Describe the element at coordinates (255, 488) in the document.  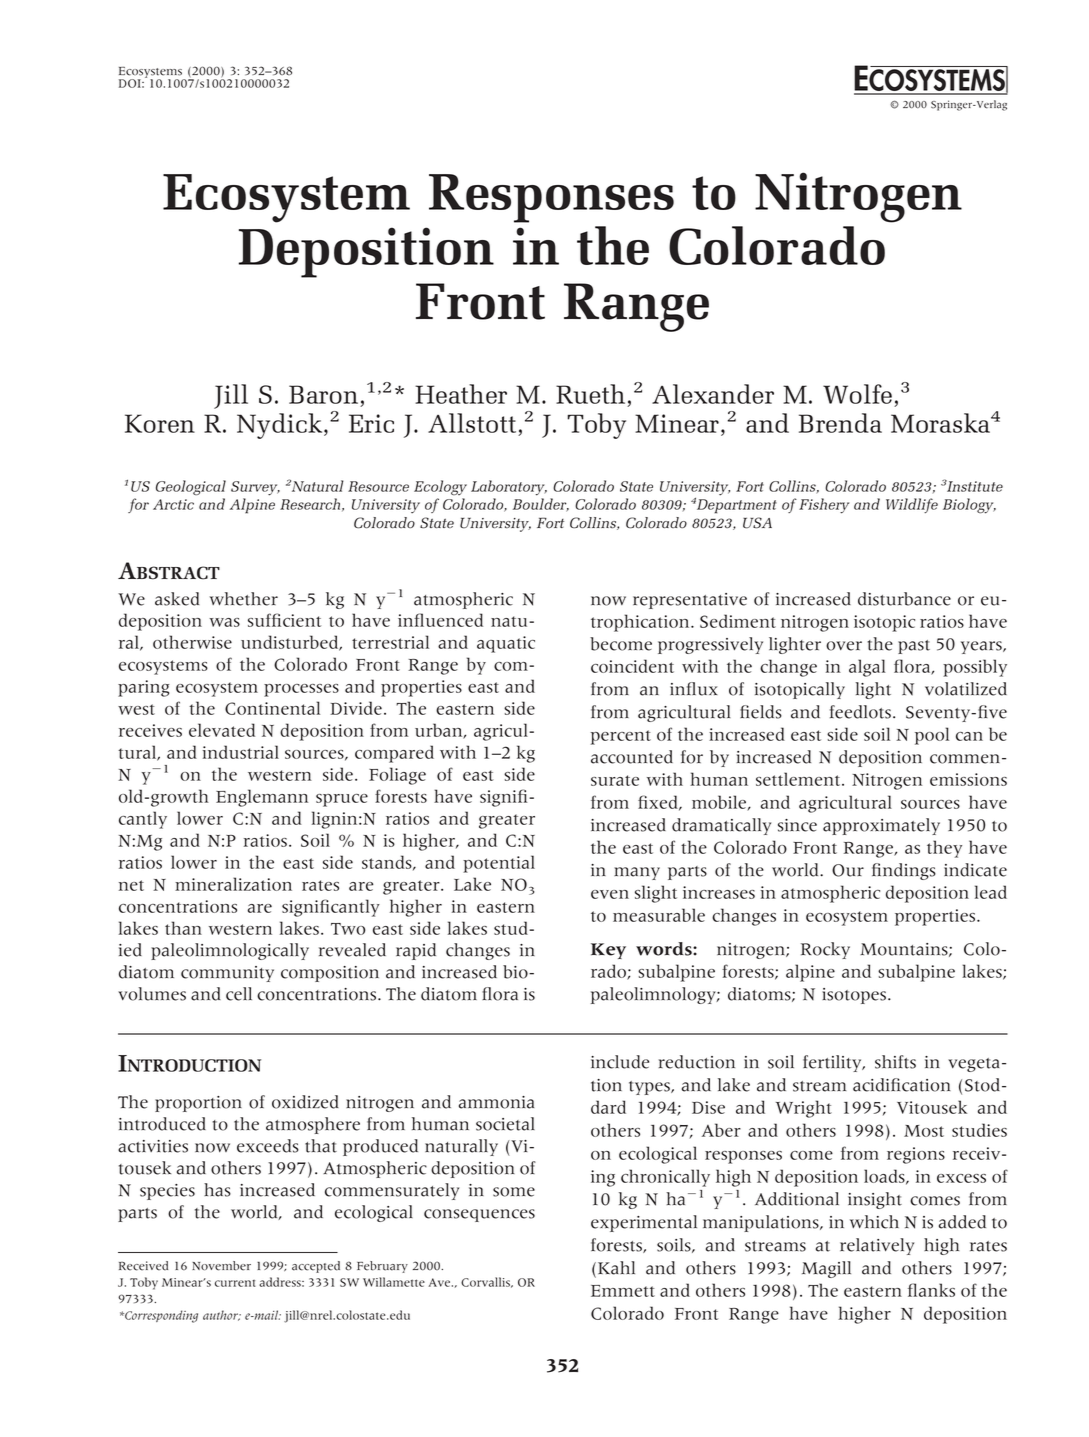
I see `Survey` at that location.
